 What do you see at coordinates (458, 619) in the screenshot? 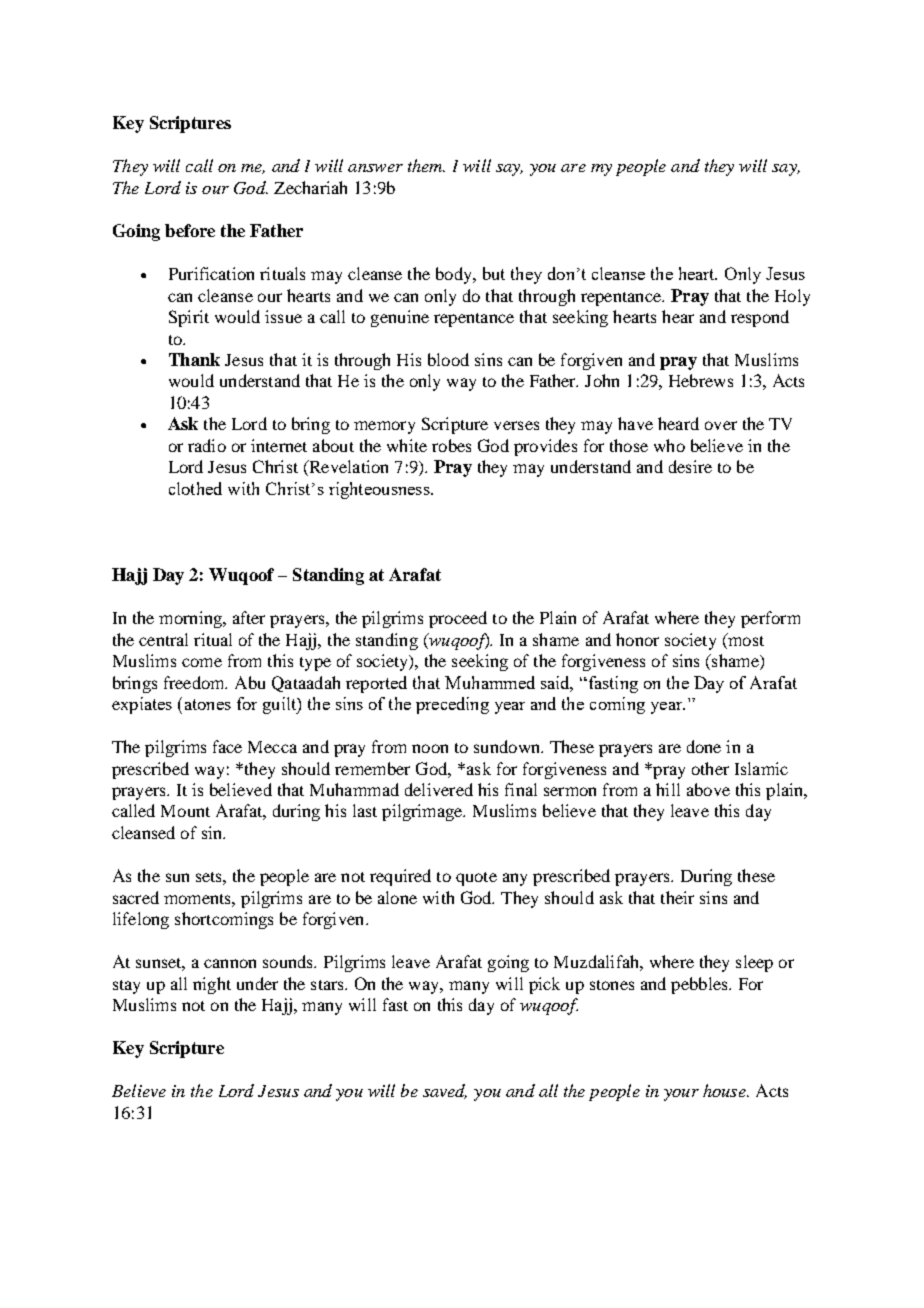
I see `proceed` at bounding box center [458, 619].
